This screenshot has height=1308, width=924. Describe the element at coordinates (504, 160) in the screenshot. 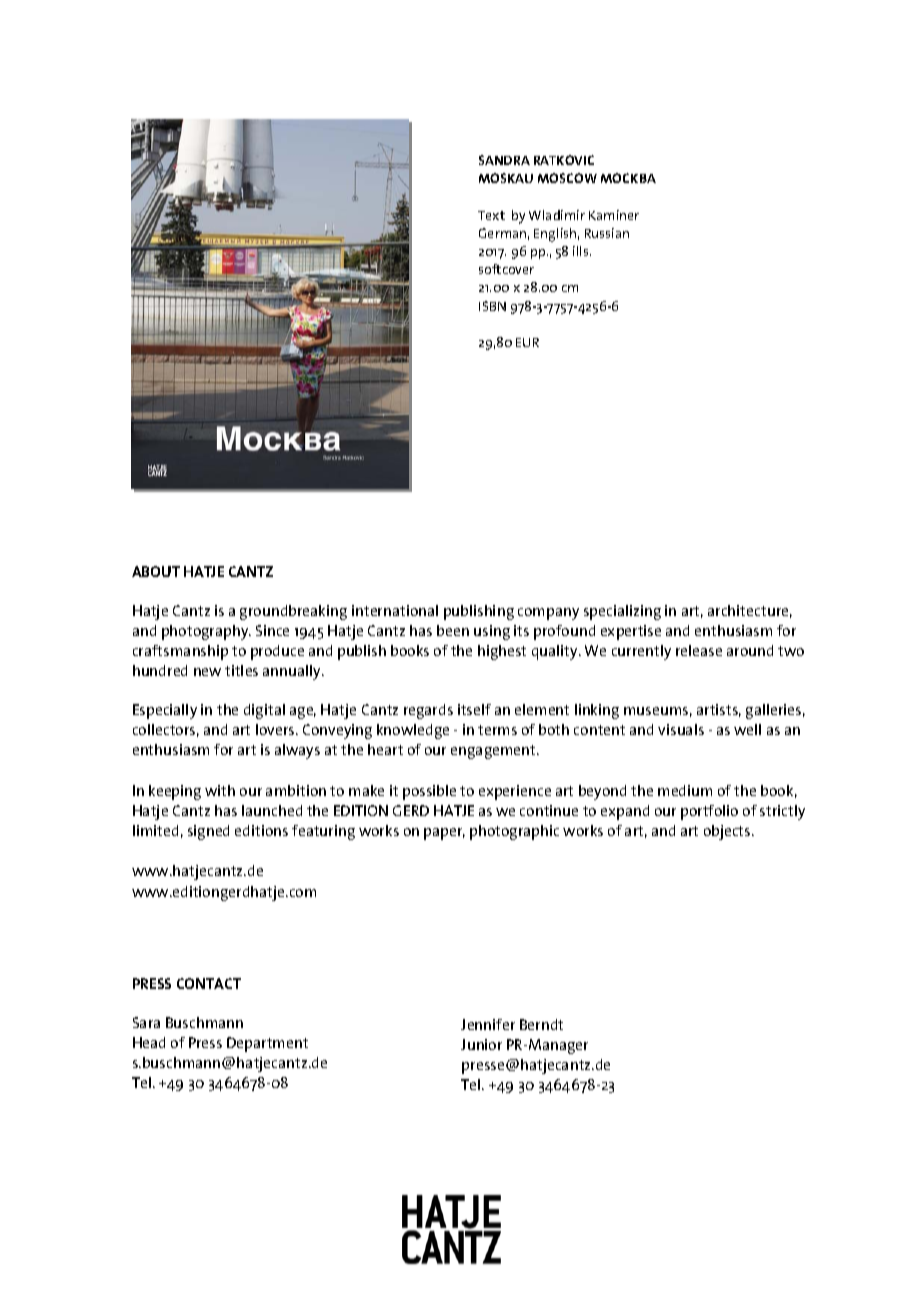

I see `SANDRA` at that location.
